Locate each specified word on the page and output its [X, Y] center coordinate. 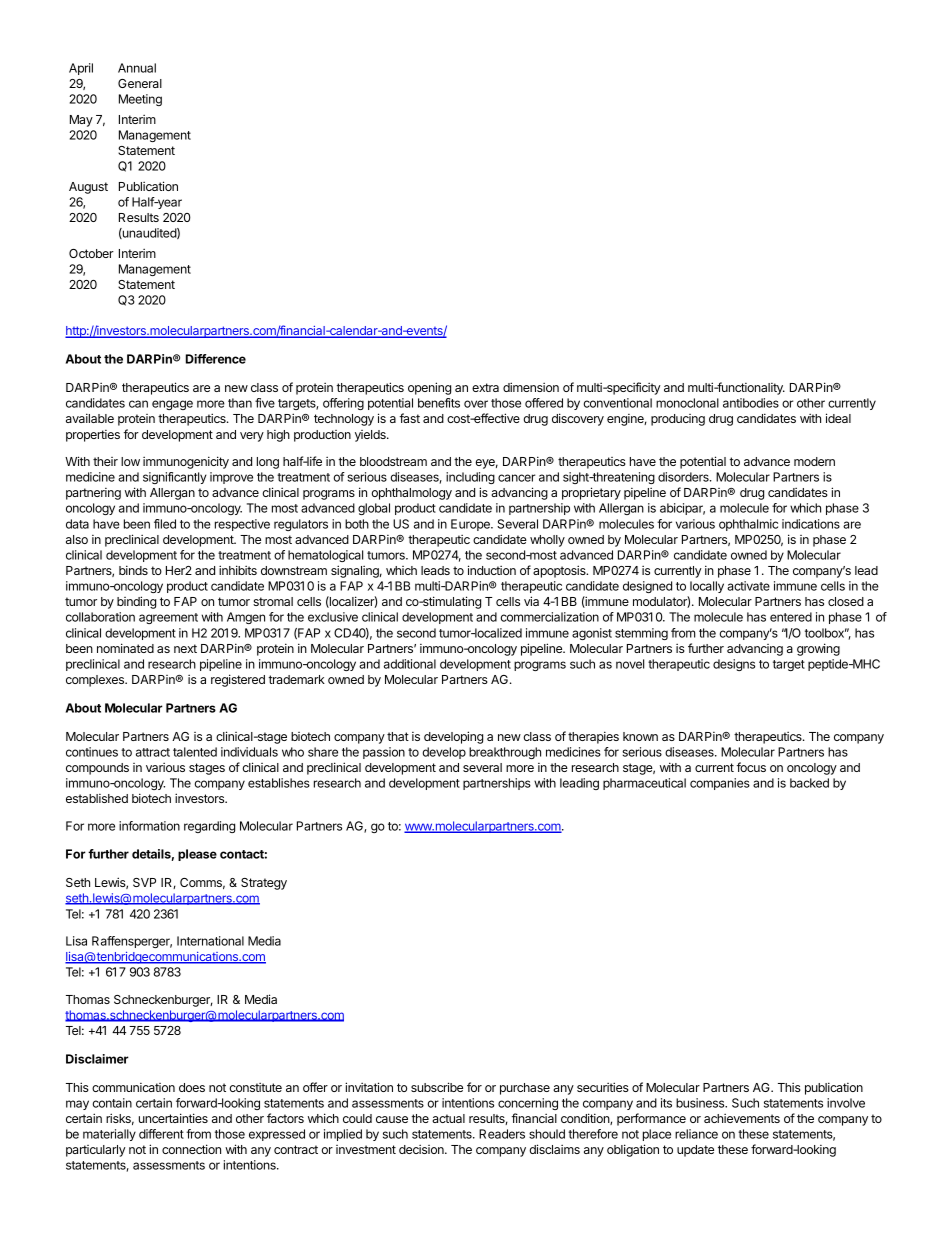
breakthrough [505, 753]
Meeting [140, 100]
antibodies [751, 403]
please [197, 855]
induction [492, 570]
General [140, 83]
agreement [168, 618]
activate [748, 586]
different [161, 1134]
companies [720, 784]
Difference [216, 359]
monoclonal [687, 403]
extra [485, 387]
